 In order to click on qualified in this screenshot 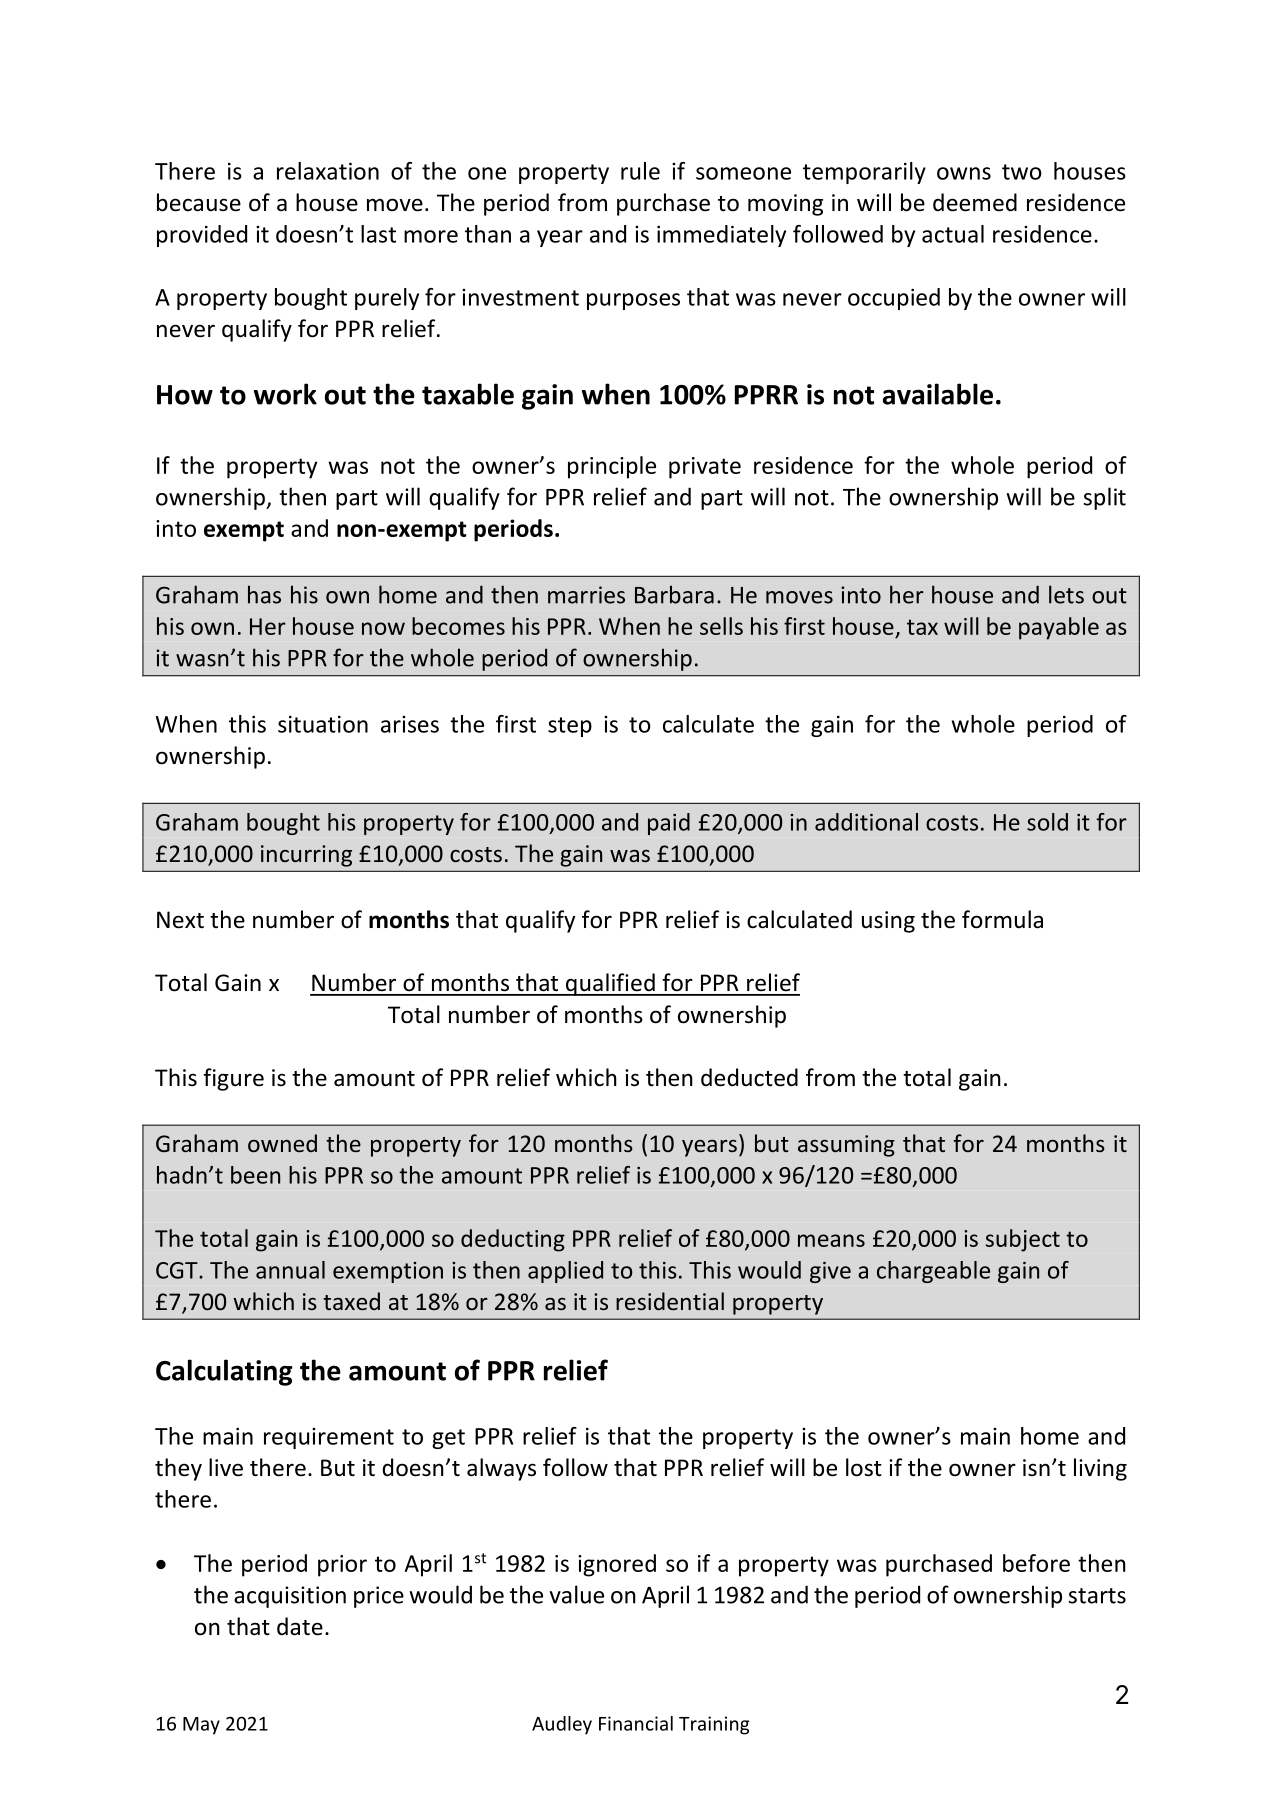, I will do `click(610, 984)`.
